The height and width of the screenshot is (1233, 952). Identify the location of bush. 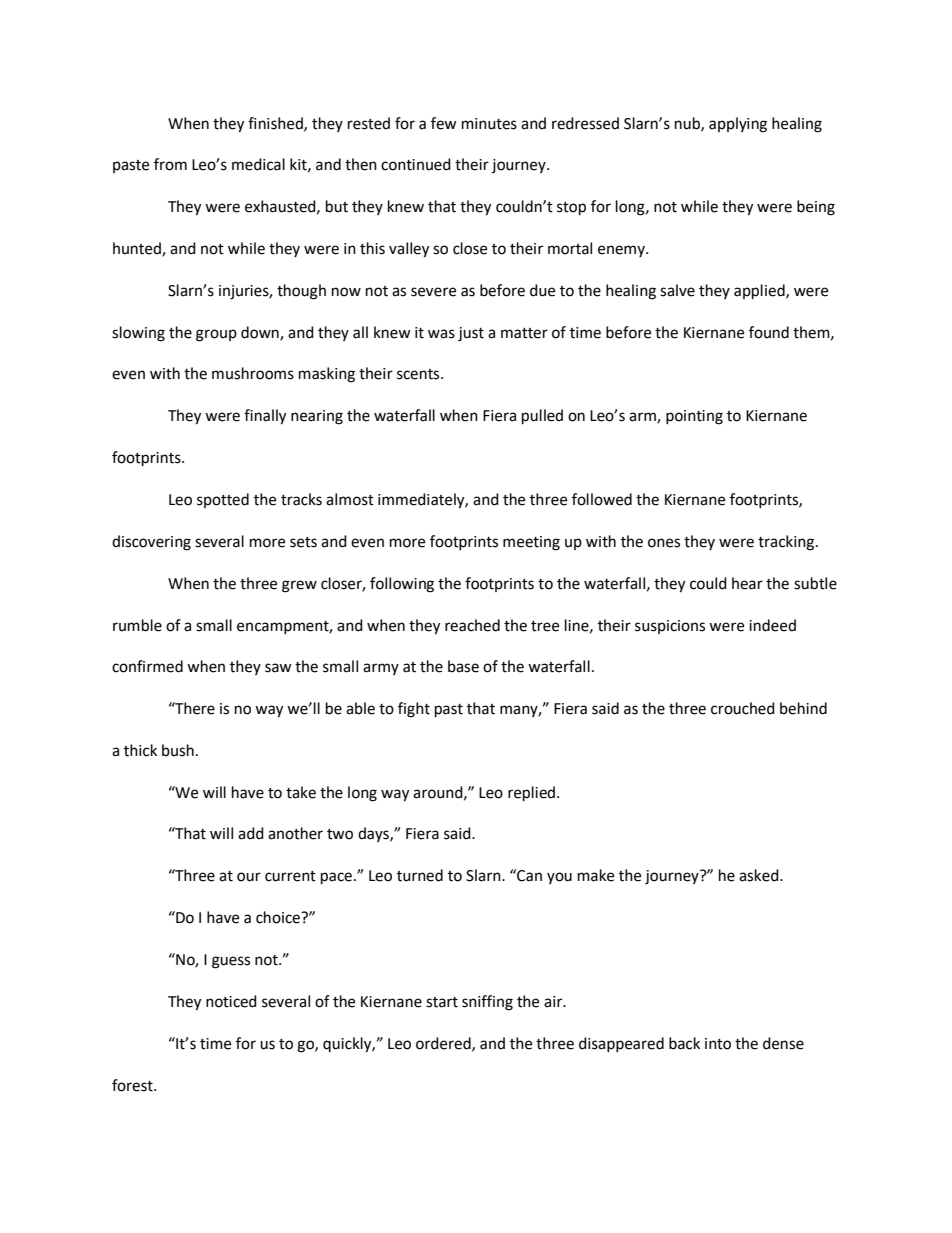
(178, 750).
